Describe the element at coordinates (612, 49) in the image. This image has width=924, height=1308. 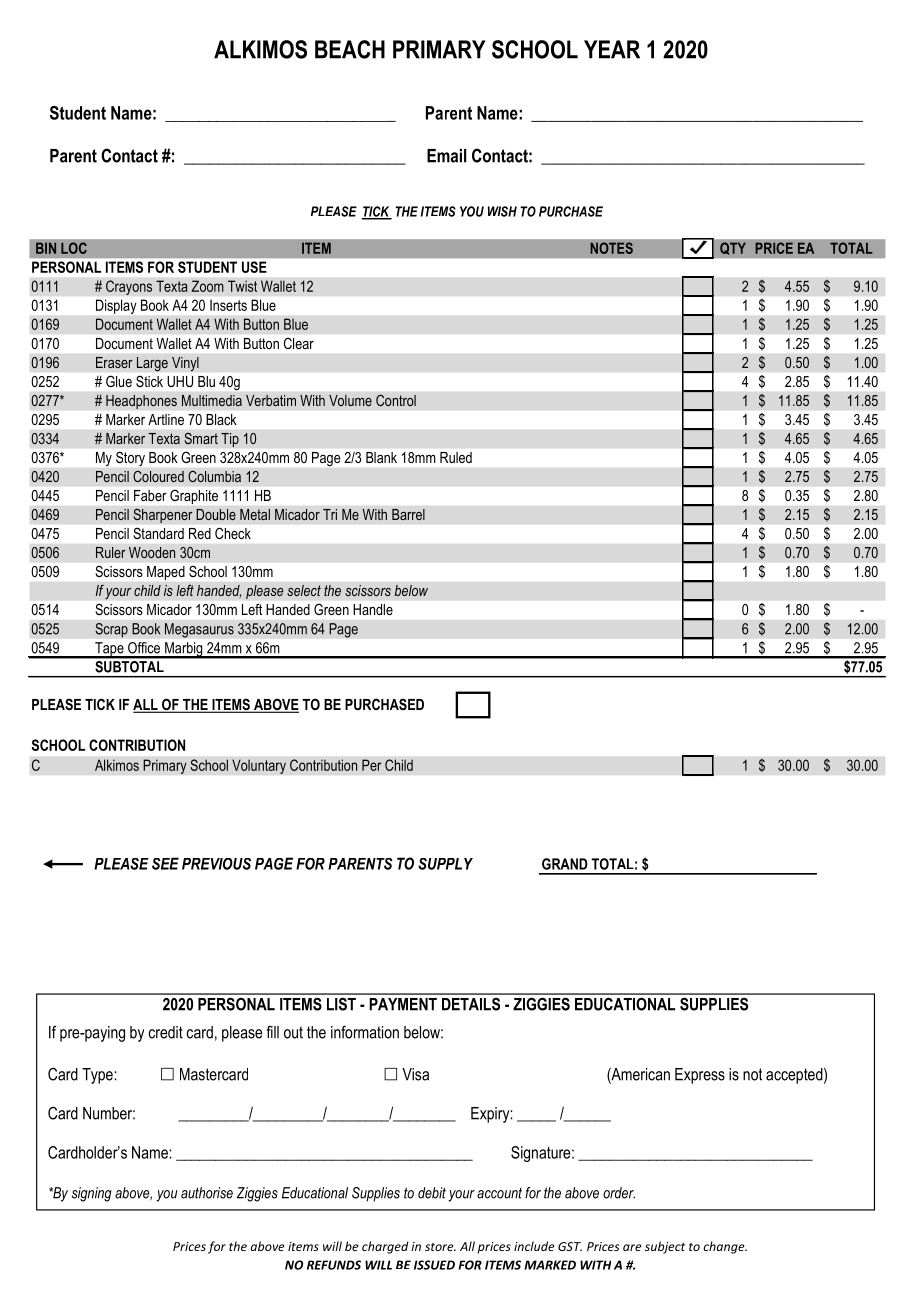
I see `YEAR` at that location.
